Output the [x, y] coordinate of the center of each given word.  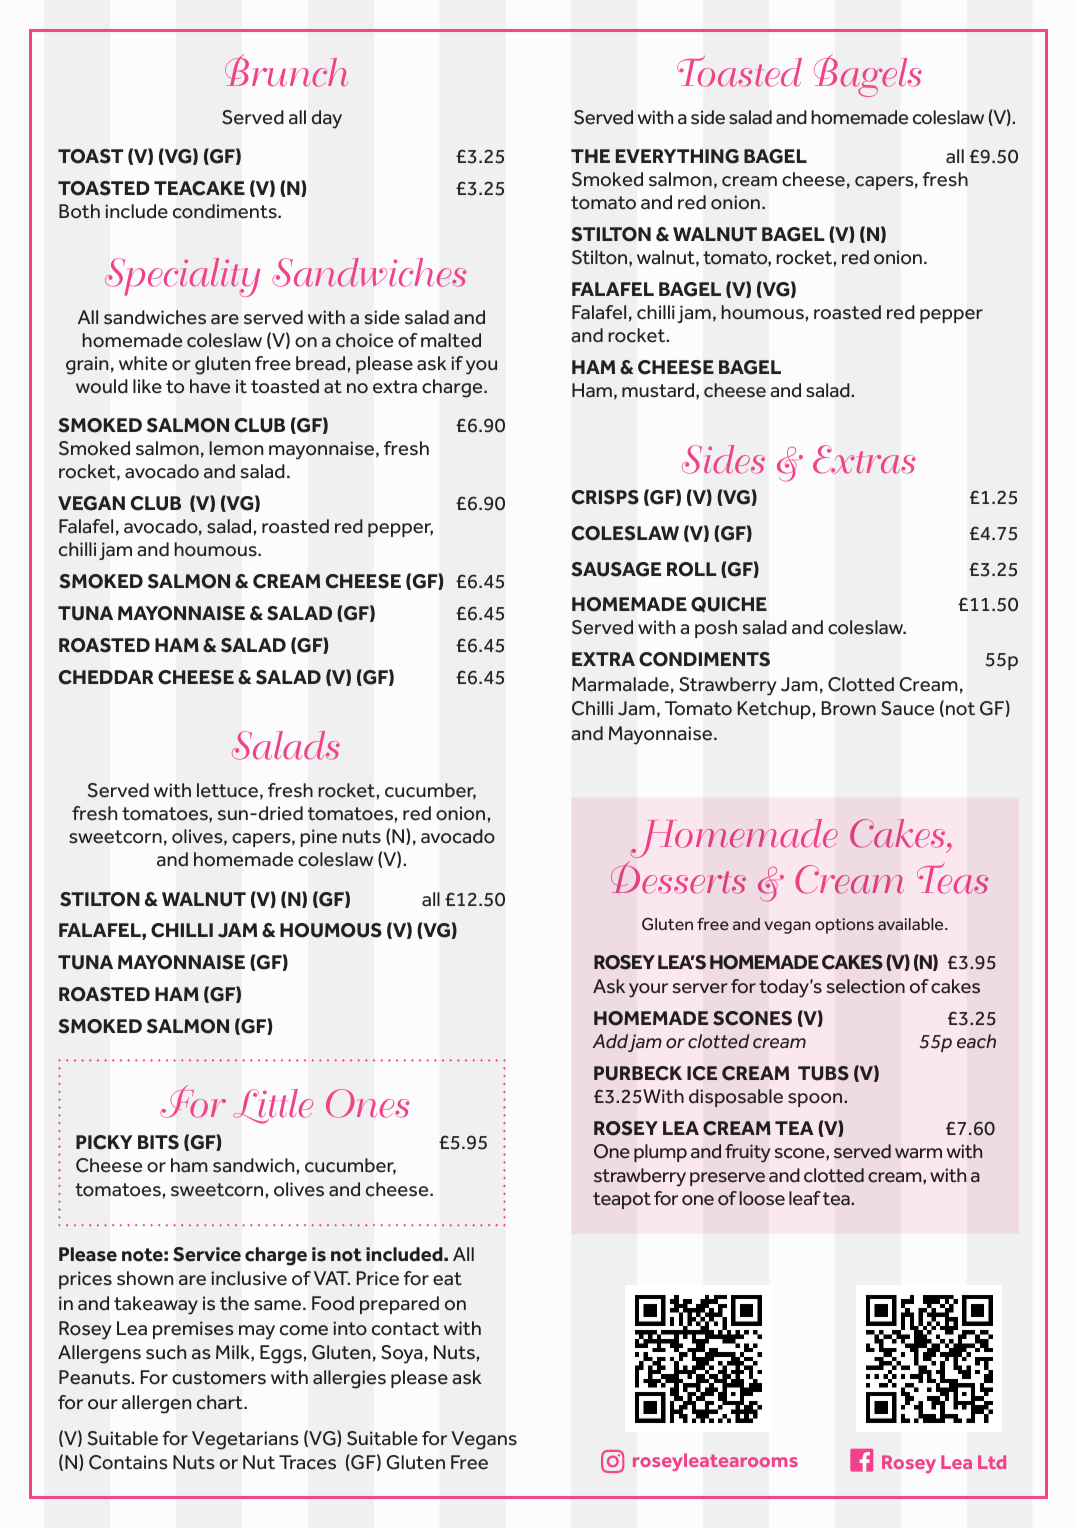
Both [79, 211]
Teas [952, 878]
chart [221, 1402]
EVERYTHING [677, 156]
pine [319, 838]
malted [451, 340]
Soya [402, 1354]
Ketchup [774, 710]
